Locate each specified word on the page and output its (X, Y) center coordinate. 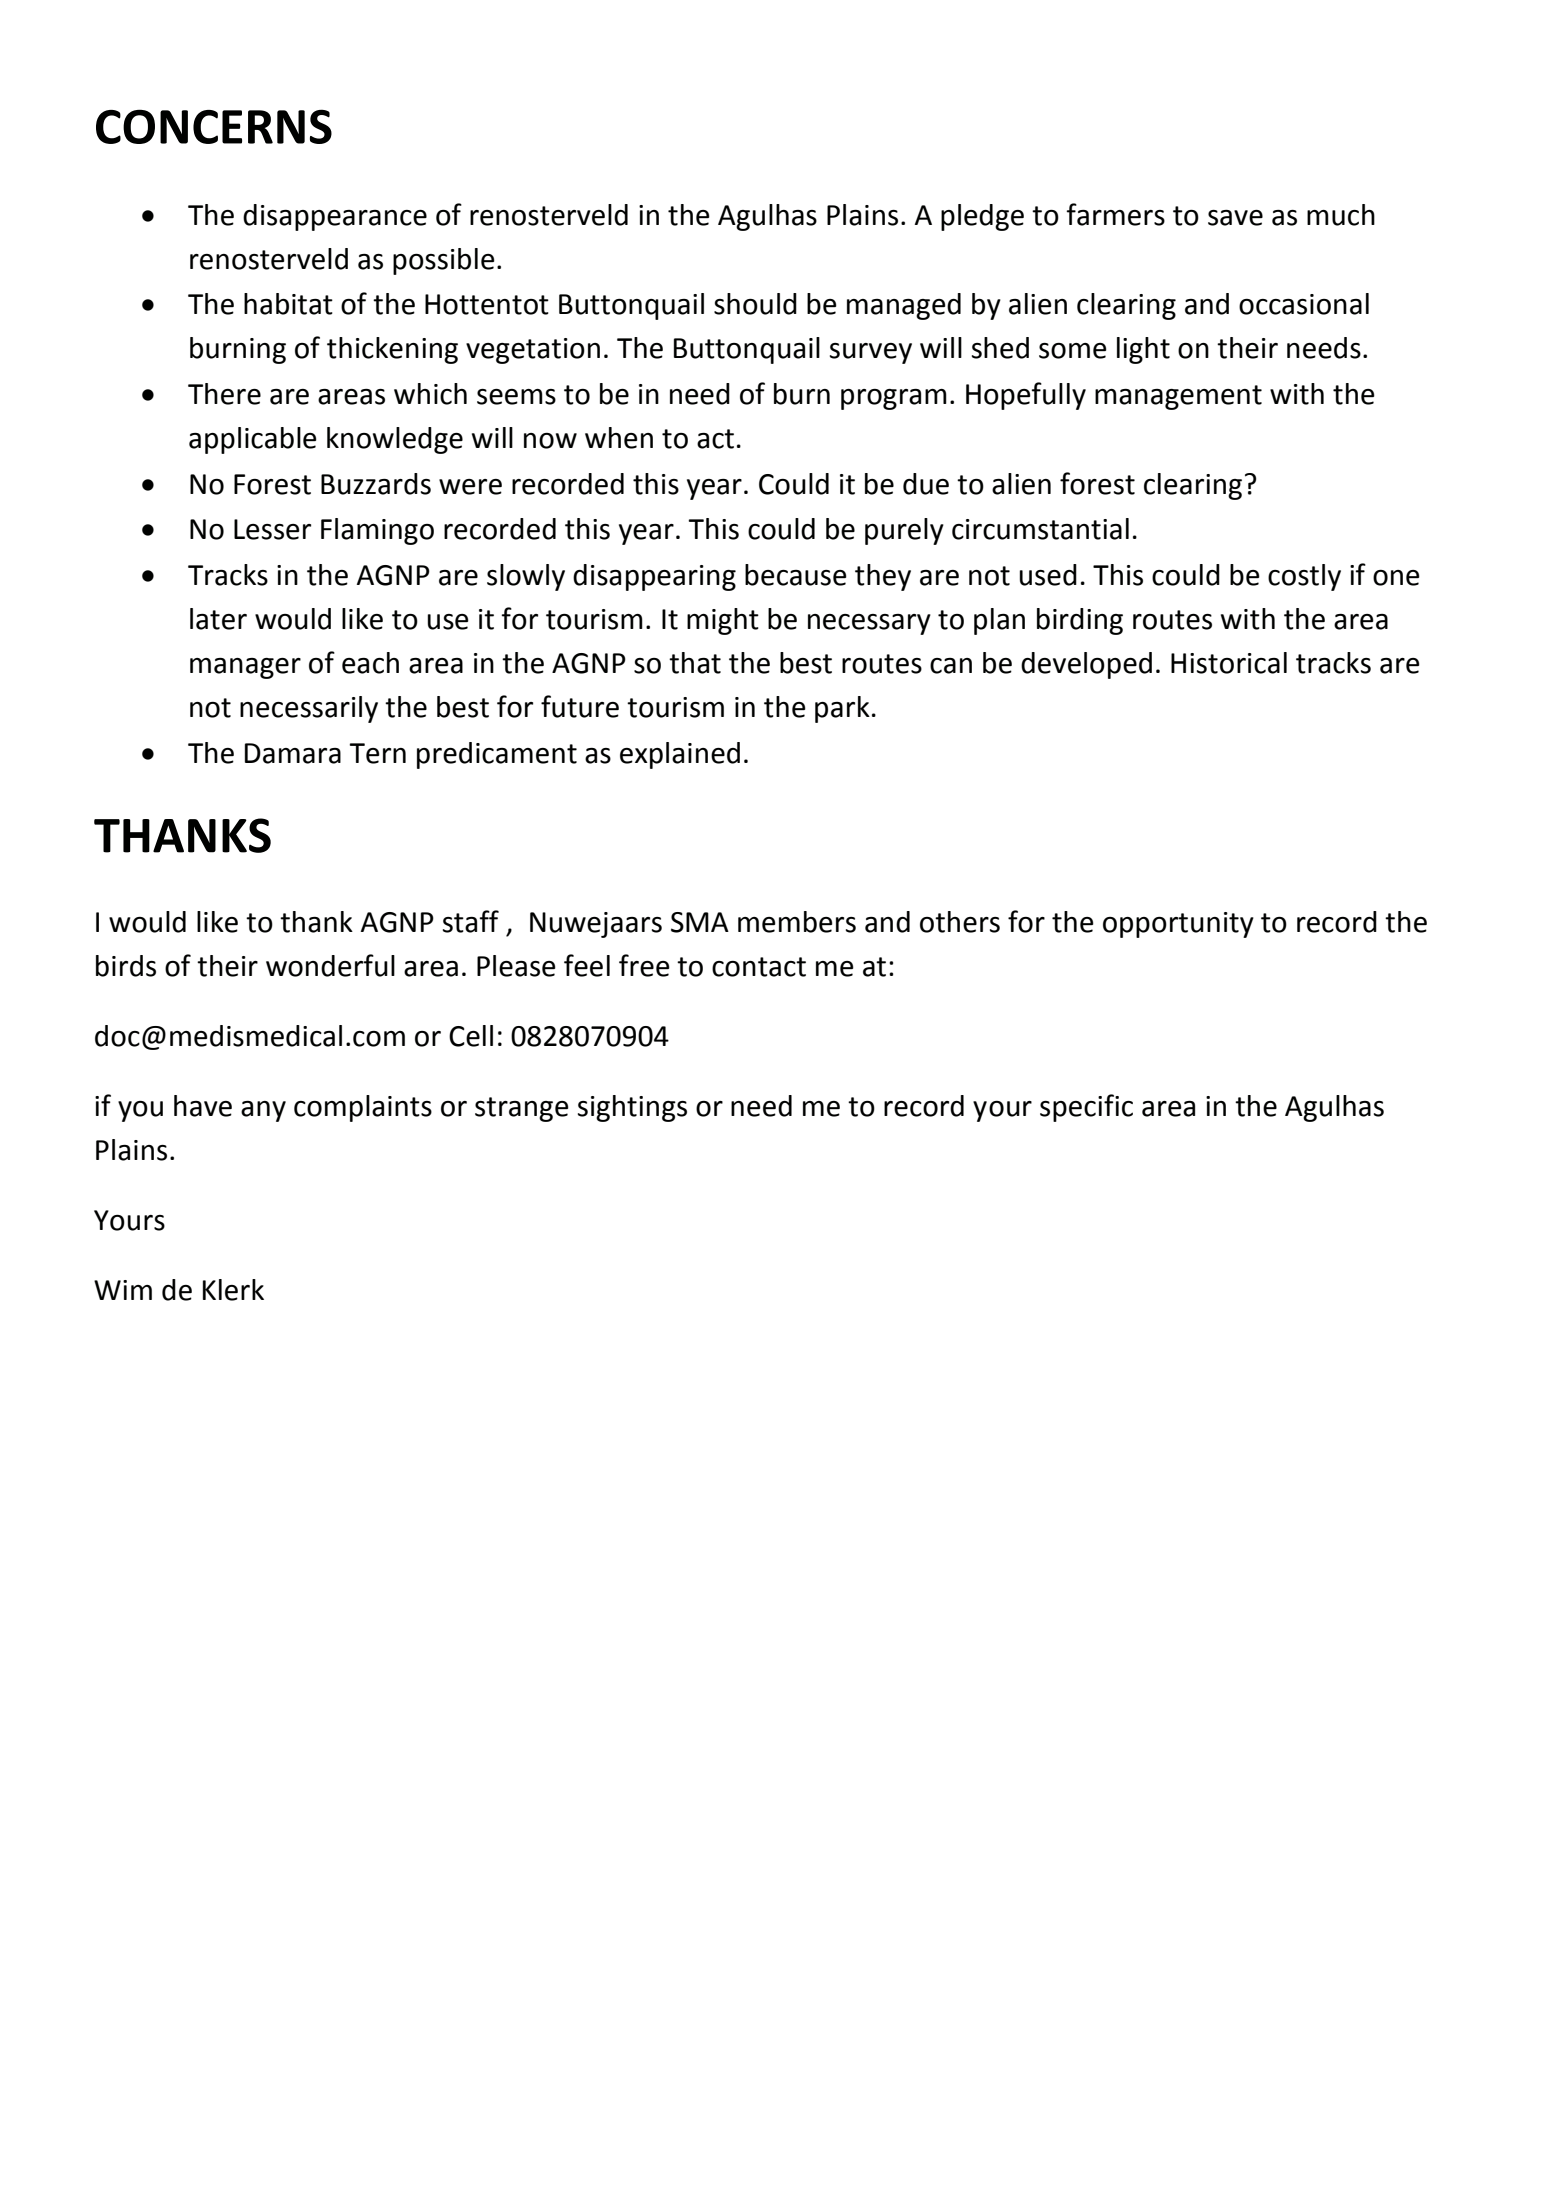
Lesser (272, 529)
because (796, 575)
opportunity (1178, 925)
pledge (982, 217)
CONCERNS (214, 126)
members (797, 922)
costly (1304, 577)
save (1235, 218)
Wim (123, 1290)
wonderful (330, 965)
